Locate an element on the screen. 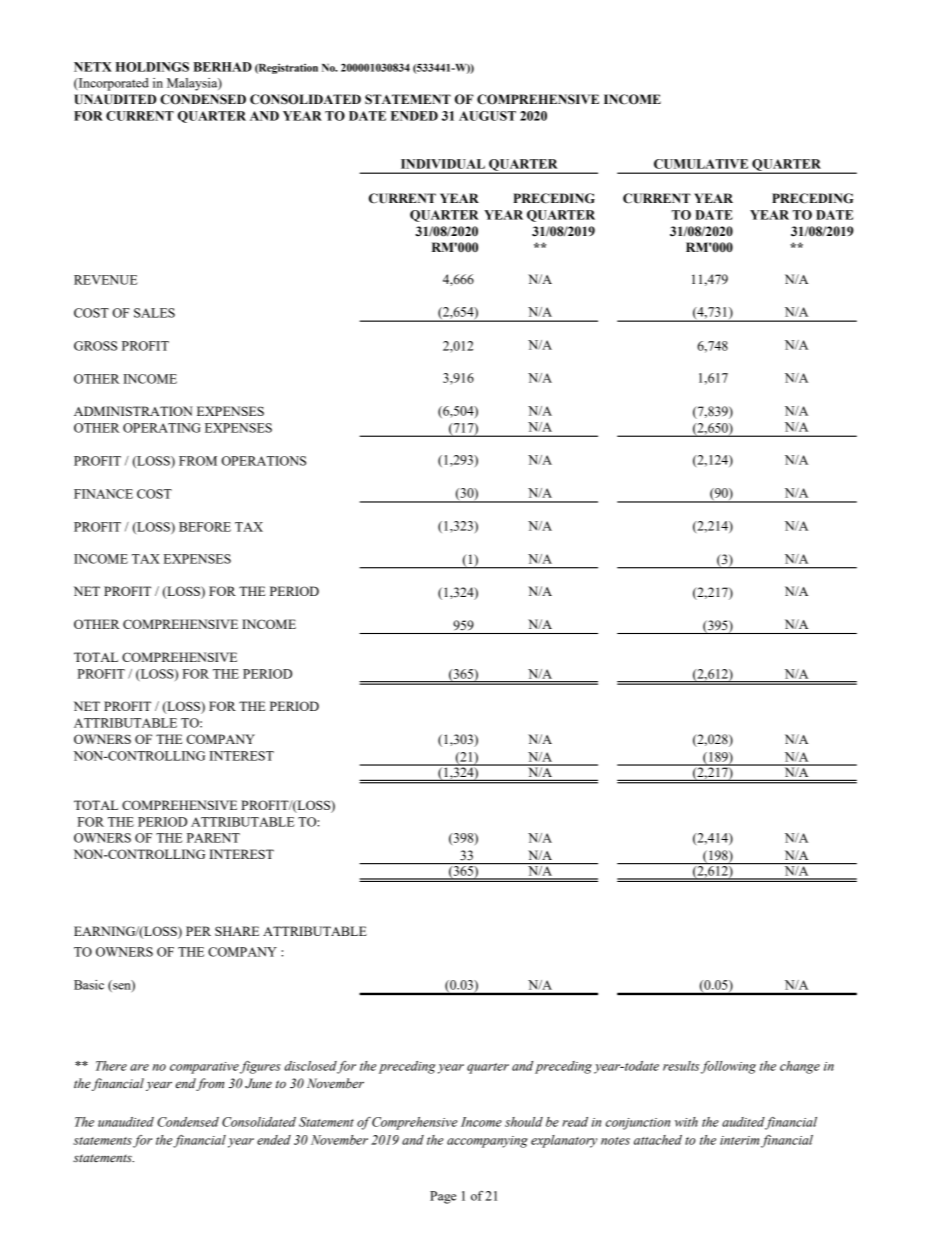 This screenshot has height=1233, width=952. disclosed is located at coordinates (311, 1067).
